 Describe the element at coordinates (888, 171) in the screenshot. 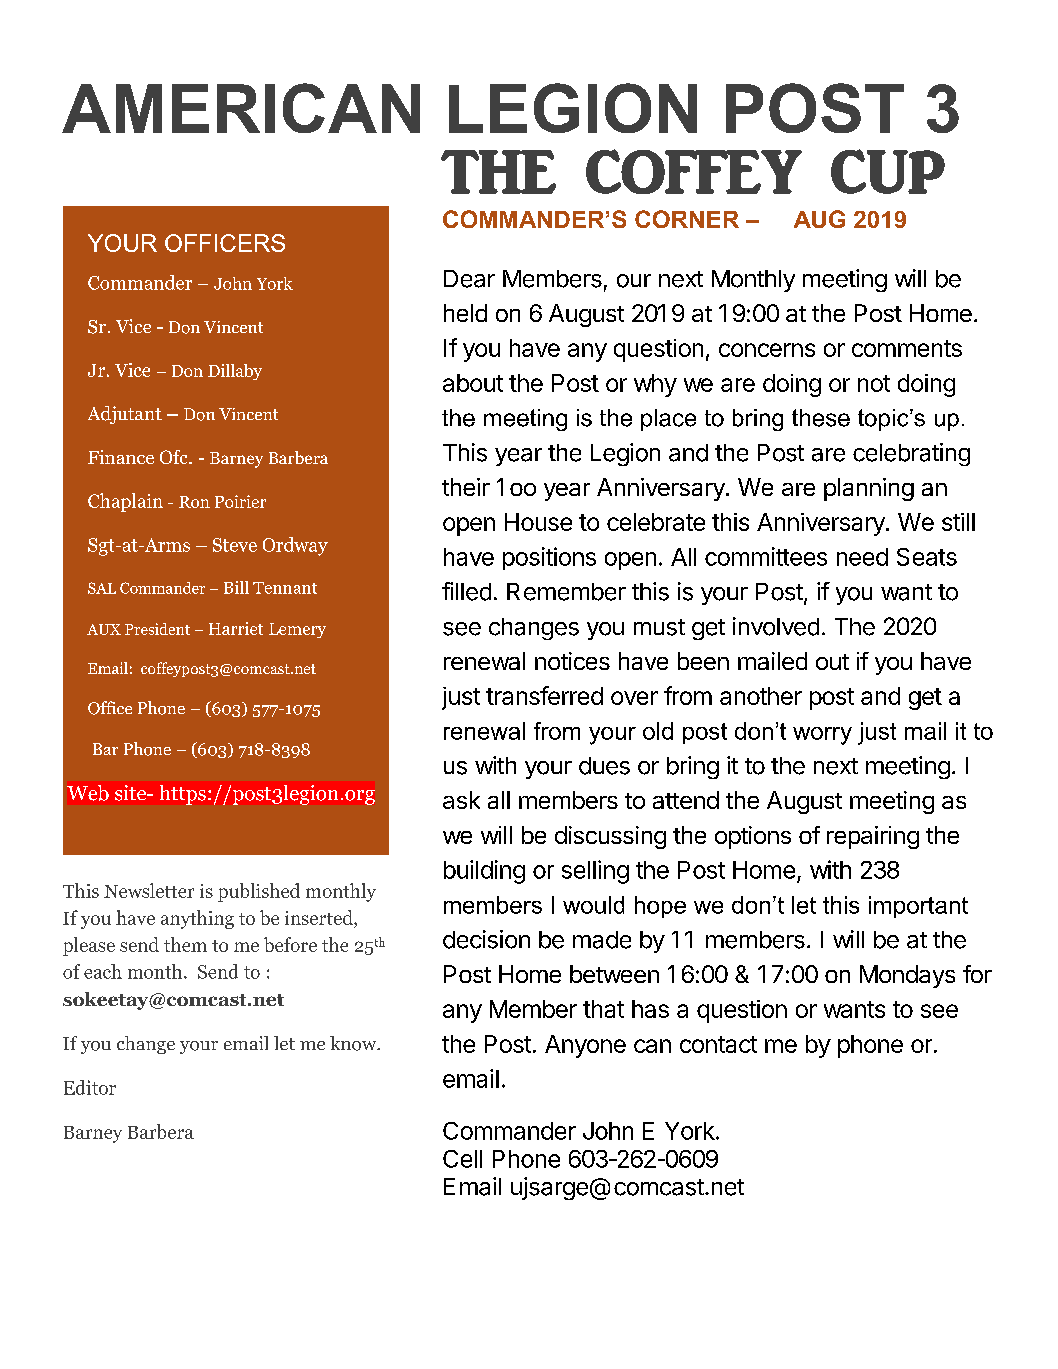

I see `CUP` at that location.
